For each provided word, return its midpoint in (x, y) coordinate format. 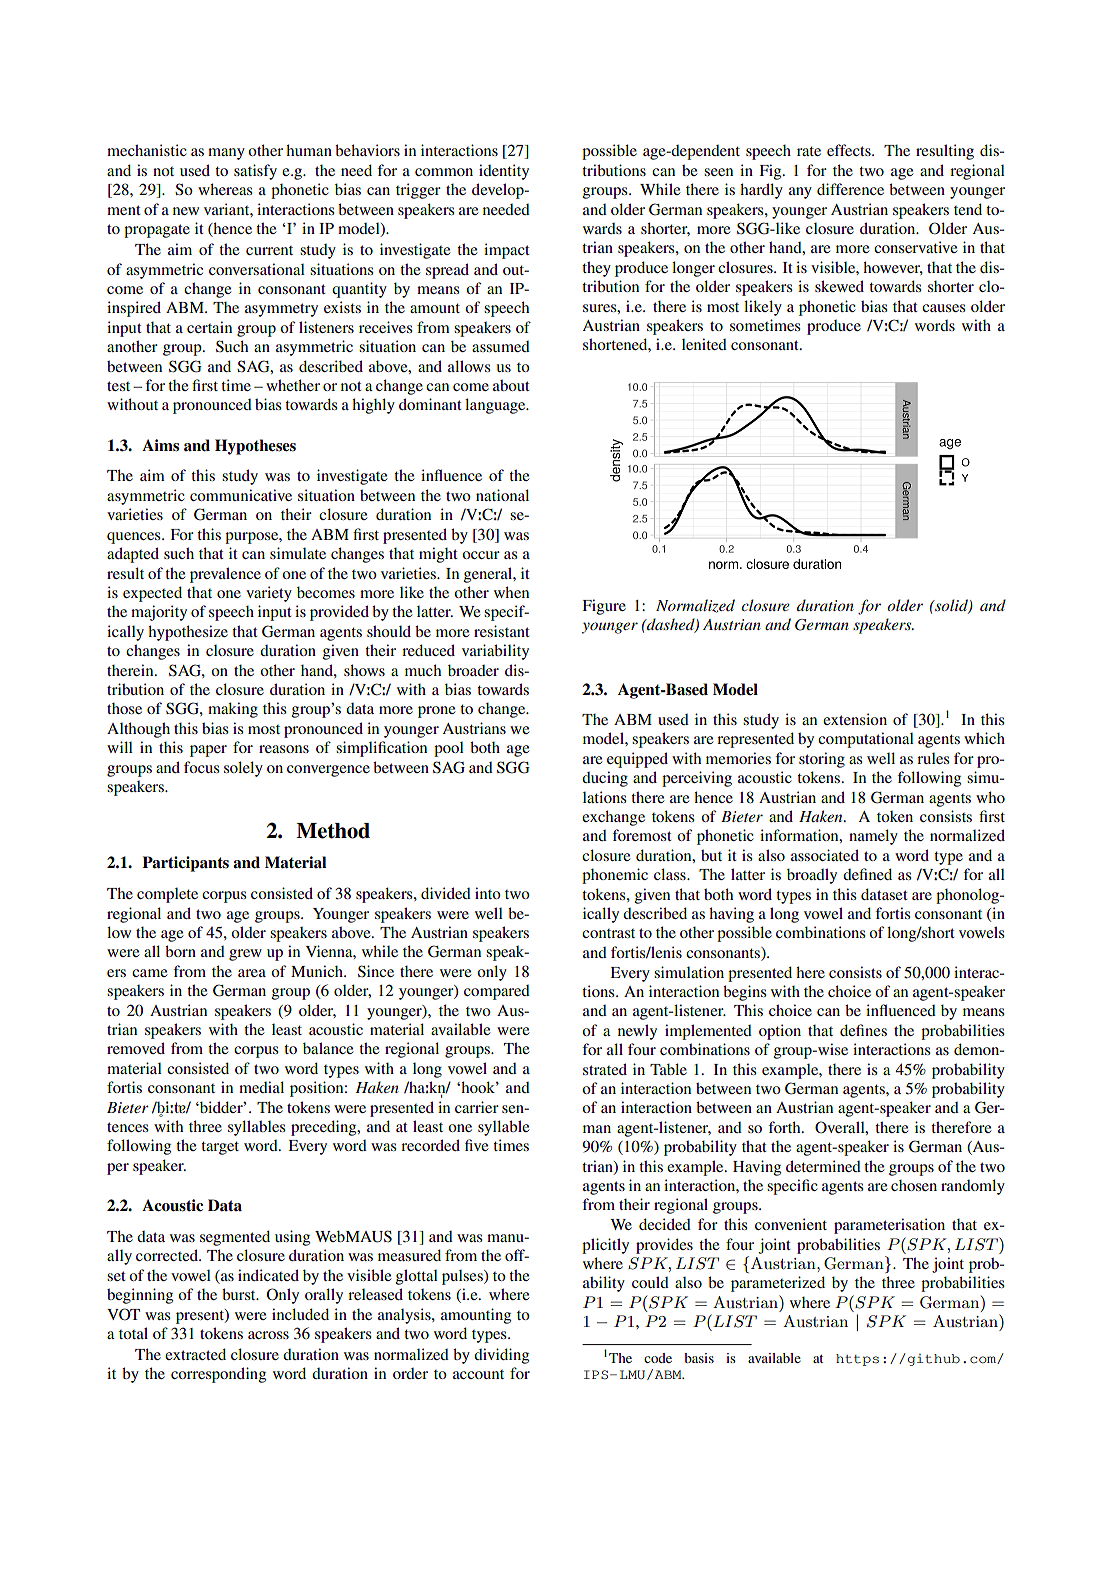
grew (245, 955)
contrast (608, 933)
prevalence (225, 575)
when (511, 592)
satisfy (255, 172)
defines (863, 1030)
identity (504, 172)
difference (850, 189)
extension (855, 719)
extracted (195, 1354)
